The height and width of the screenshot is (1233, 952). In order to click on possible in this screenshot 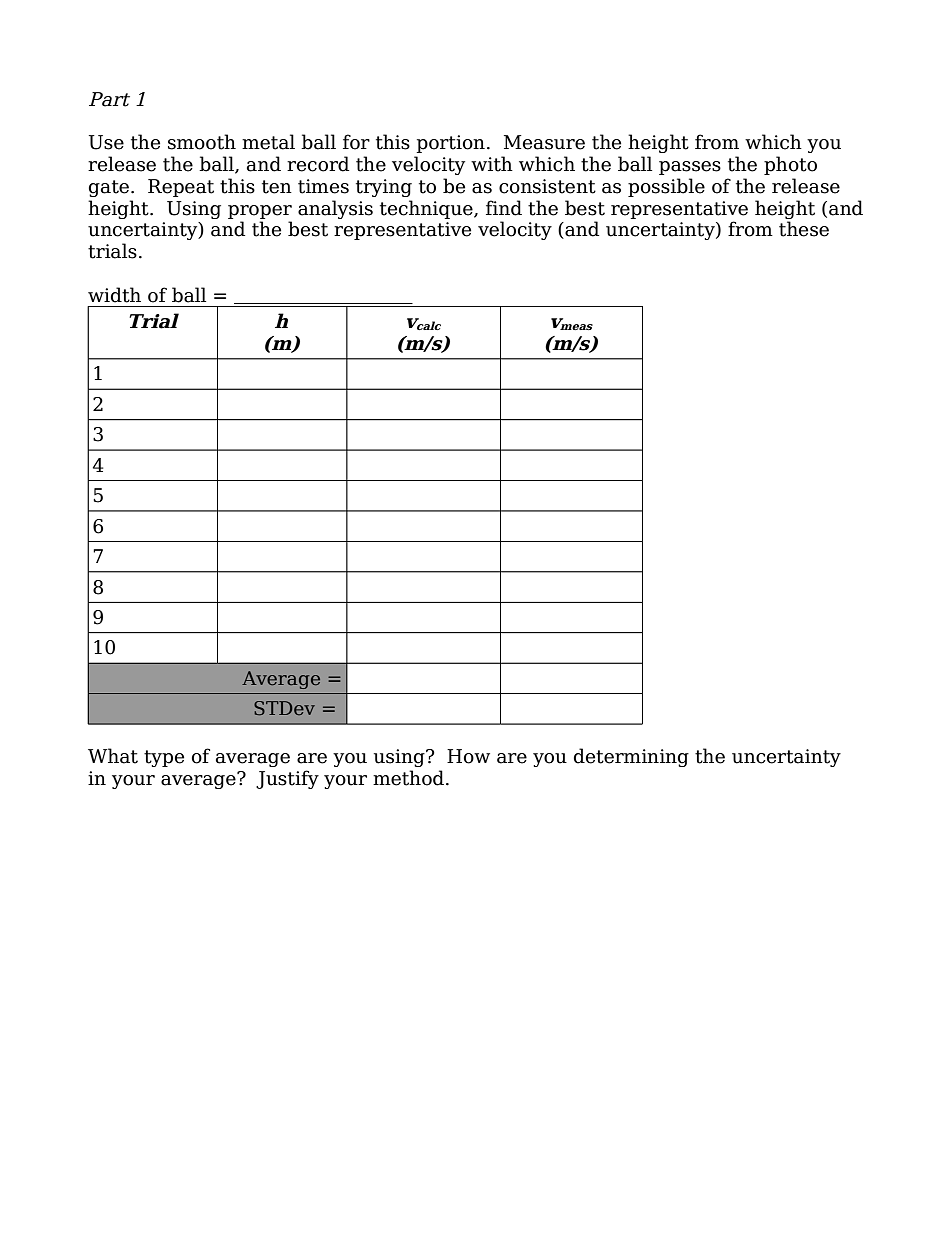, I will do `click(666, 187)`.
